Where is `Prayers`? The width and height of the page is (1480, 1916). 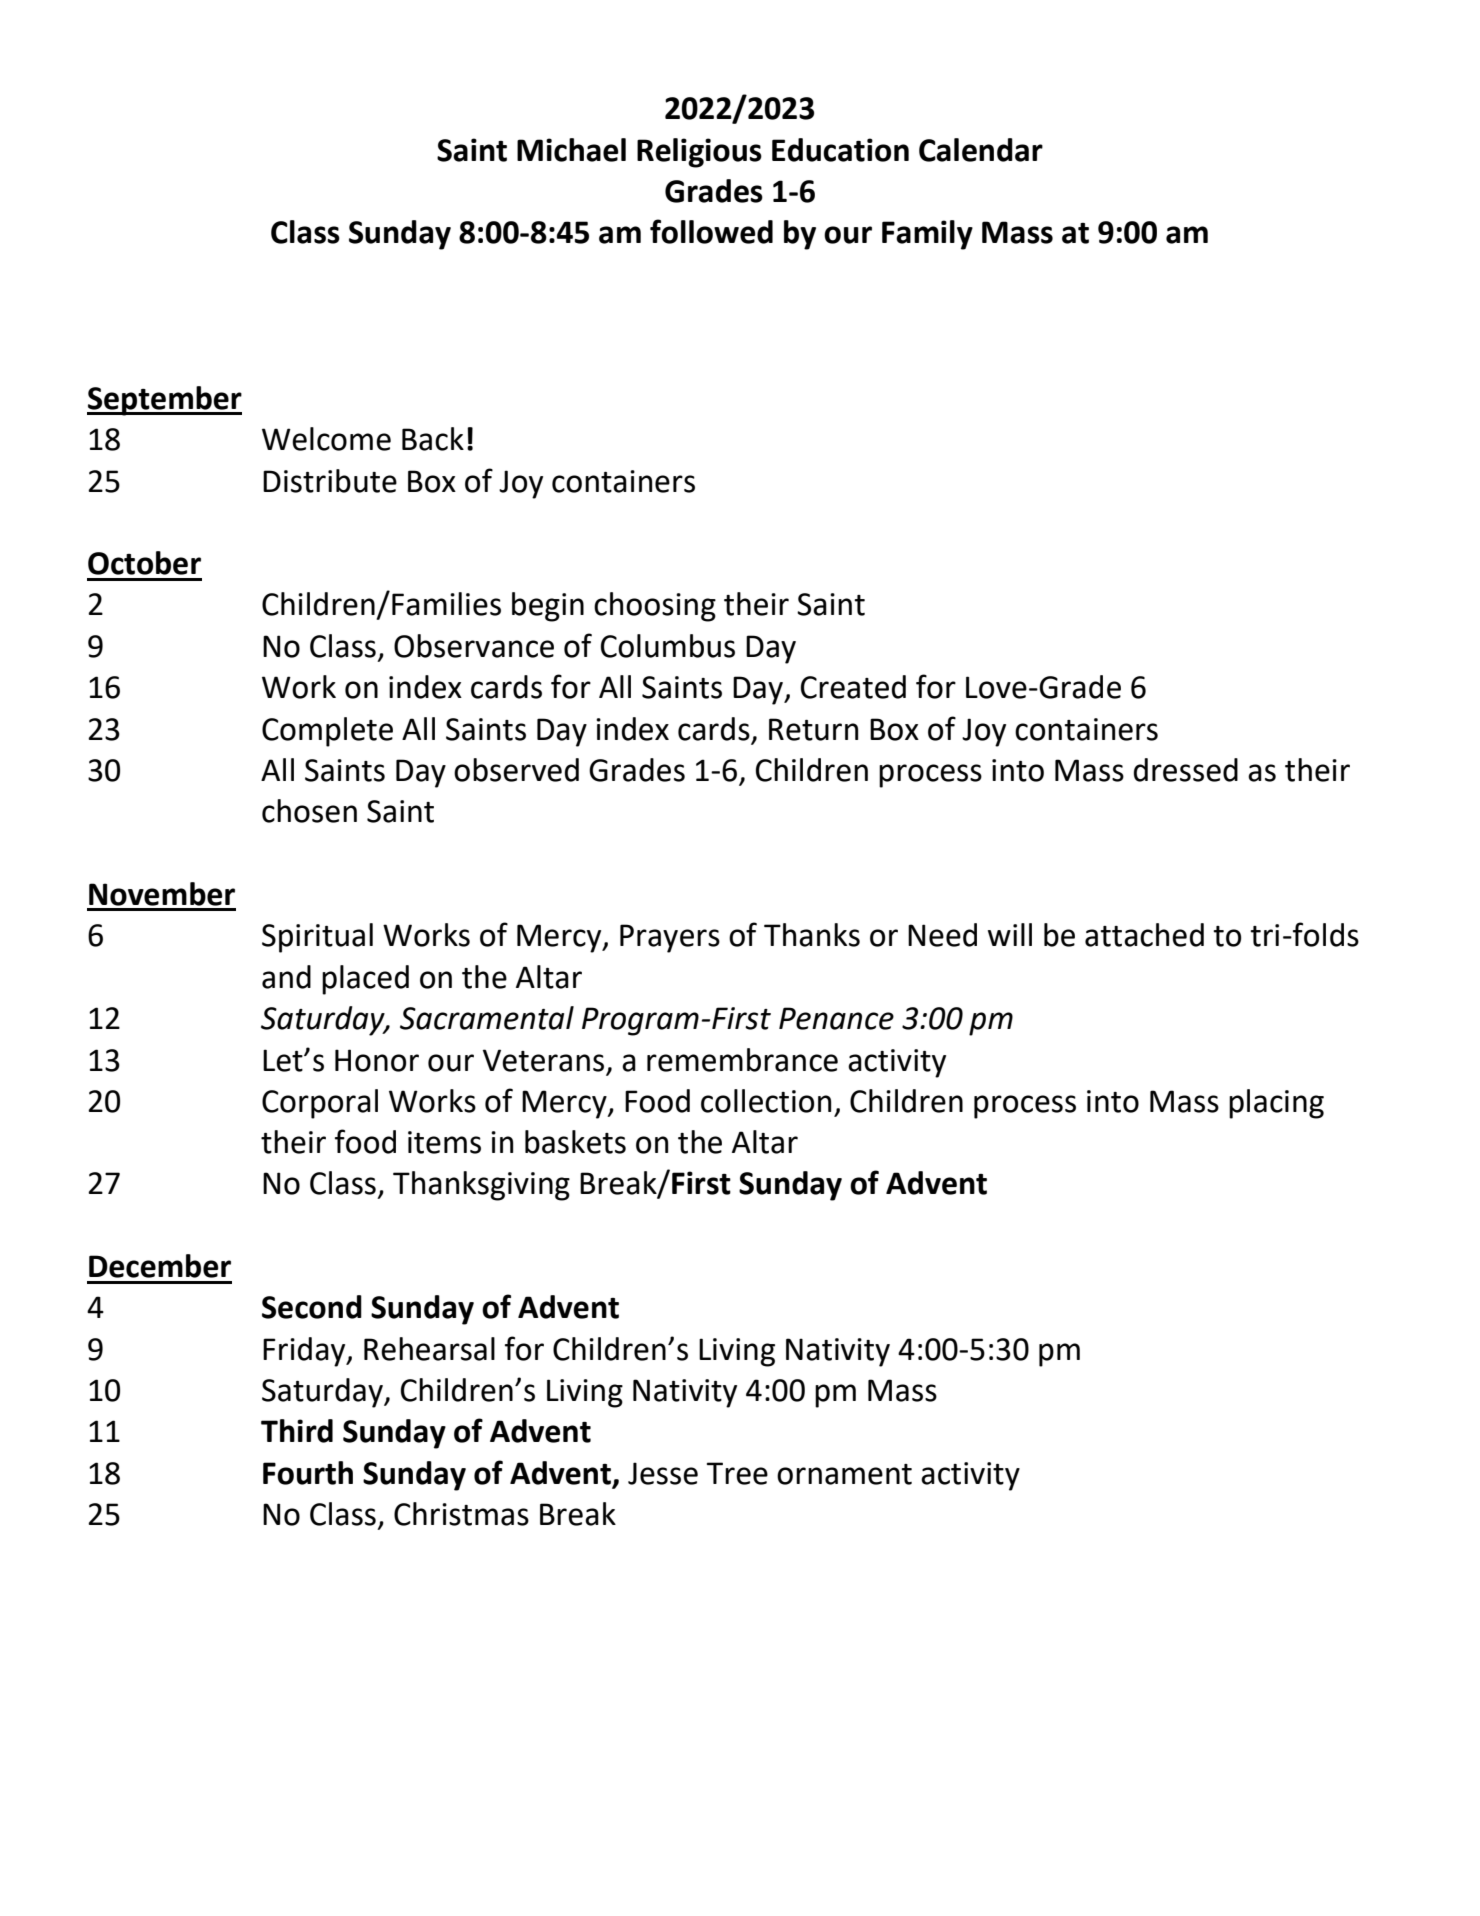
Prayers is located at coordinates (670, 938).
